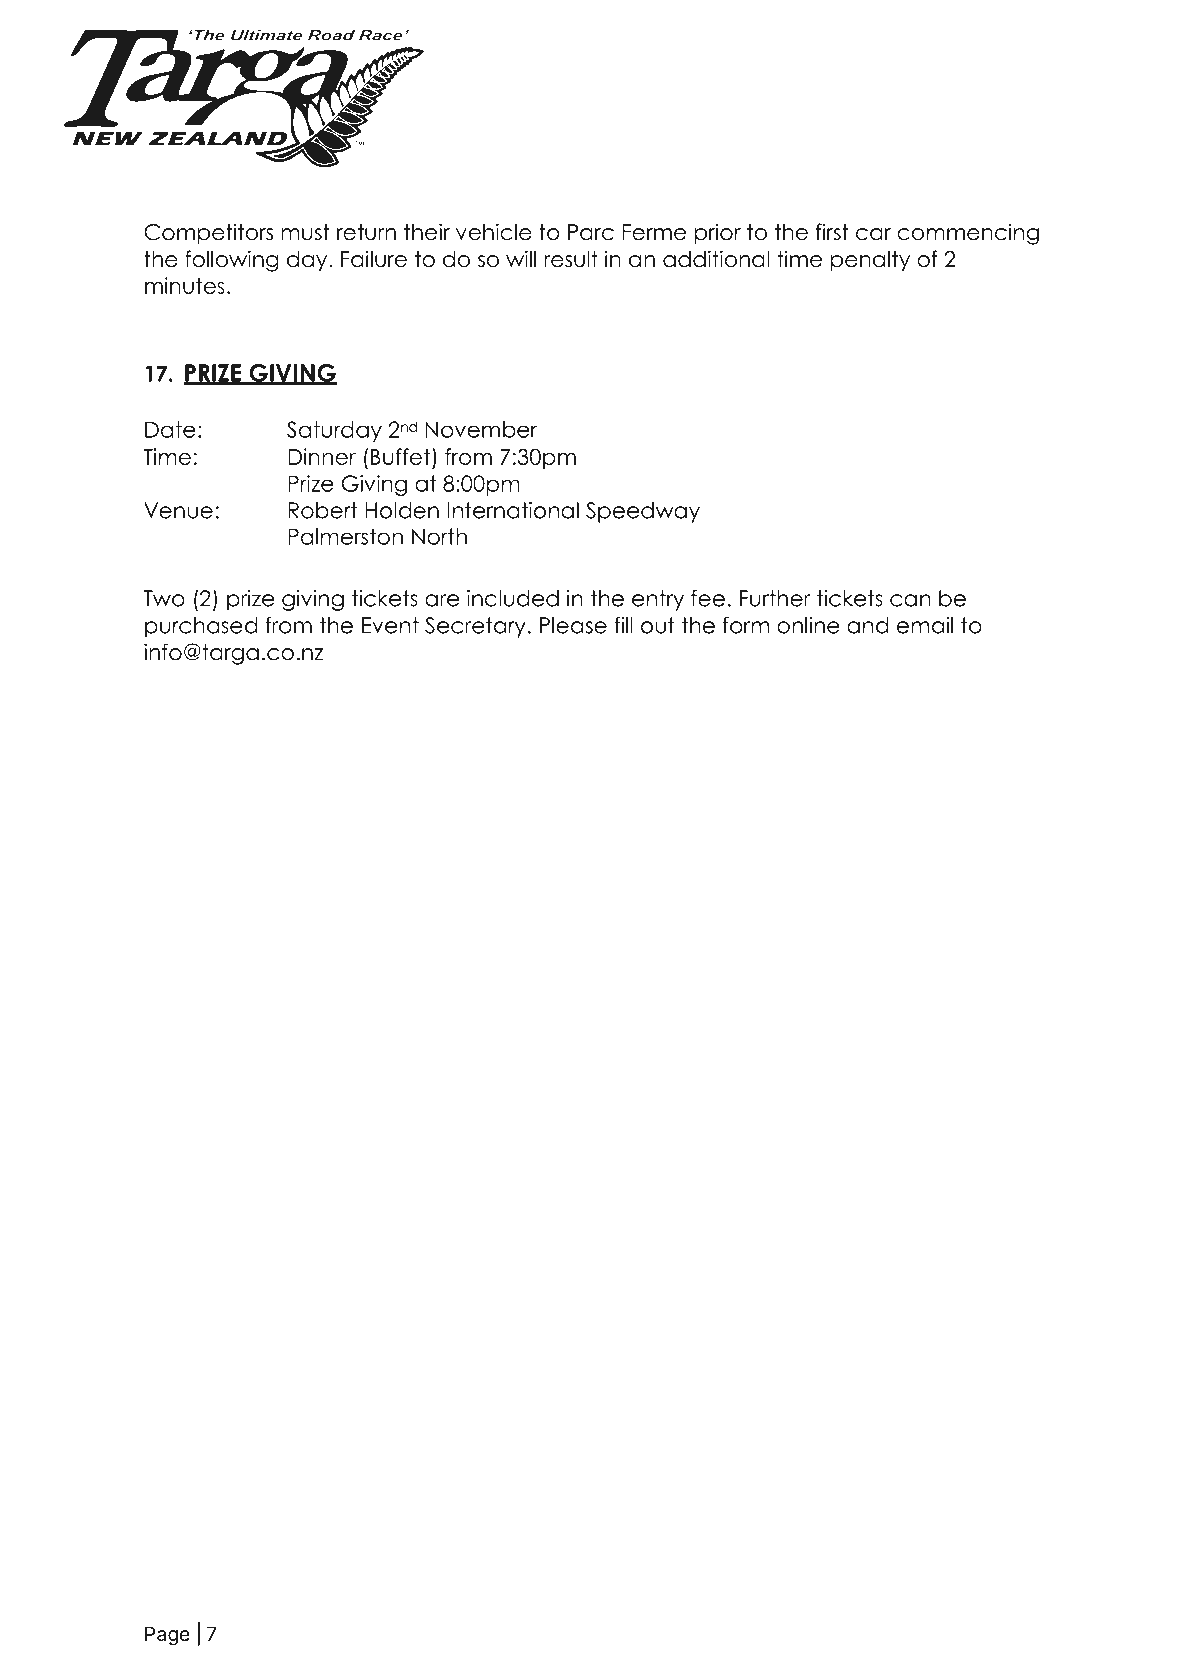 The height and width of the screenshot is (1676, 1186). What do you see at coordinates (867, 625) in the screenshot?
I see `and` at bounding box center [867, 625].
